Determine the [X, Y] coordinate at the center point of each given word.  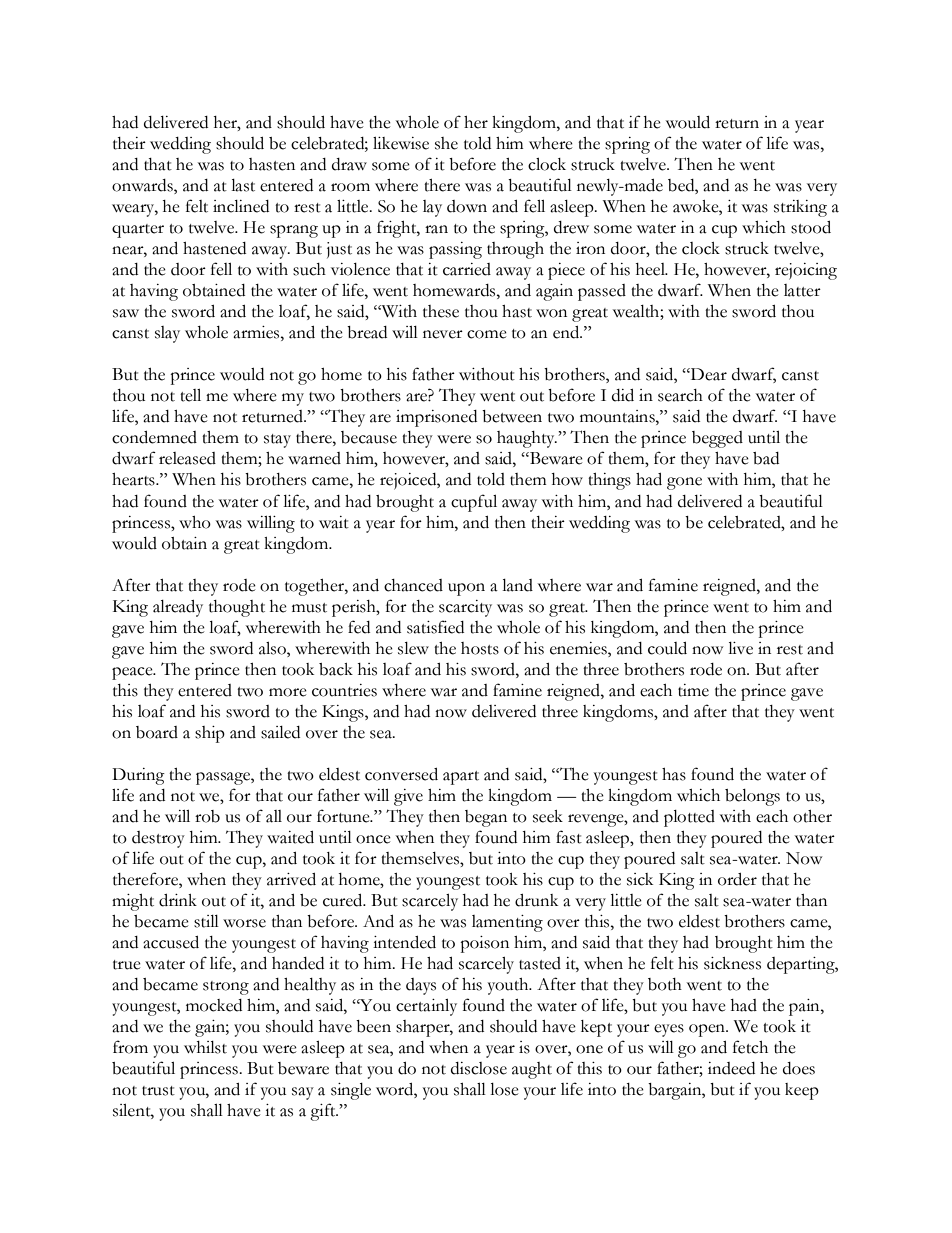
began [486, 818]
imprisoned [436, 418]
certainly [426, 1007]
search [680, 395]
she [446, 143]
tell [190, 395]
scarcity [465, 608]
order [737, 879]
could [667, 648]
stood [811, 227]
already [178, 608]
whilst [205, 1047]
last [243, 185]
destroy [158, 839]
